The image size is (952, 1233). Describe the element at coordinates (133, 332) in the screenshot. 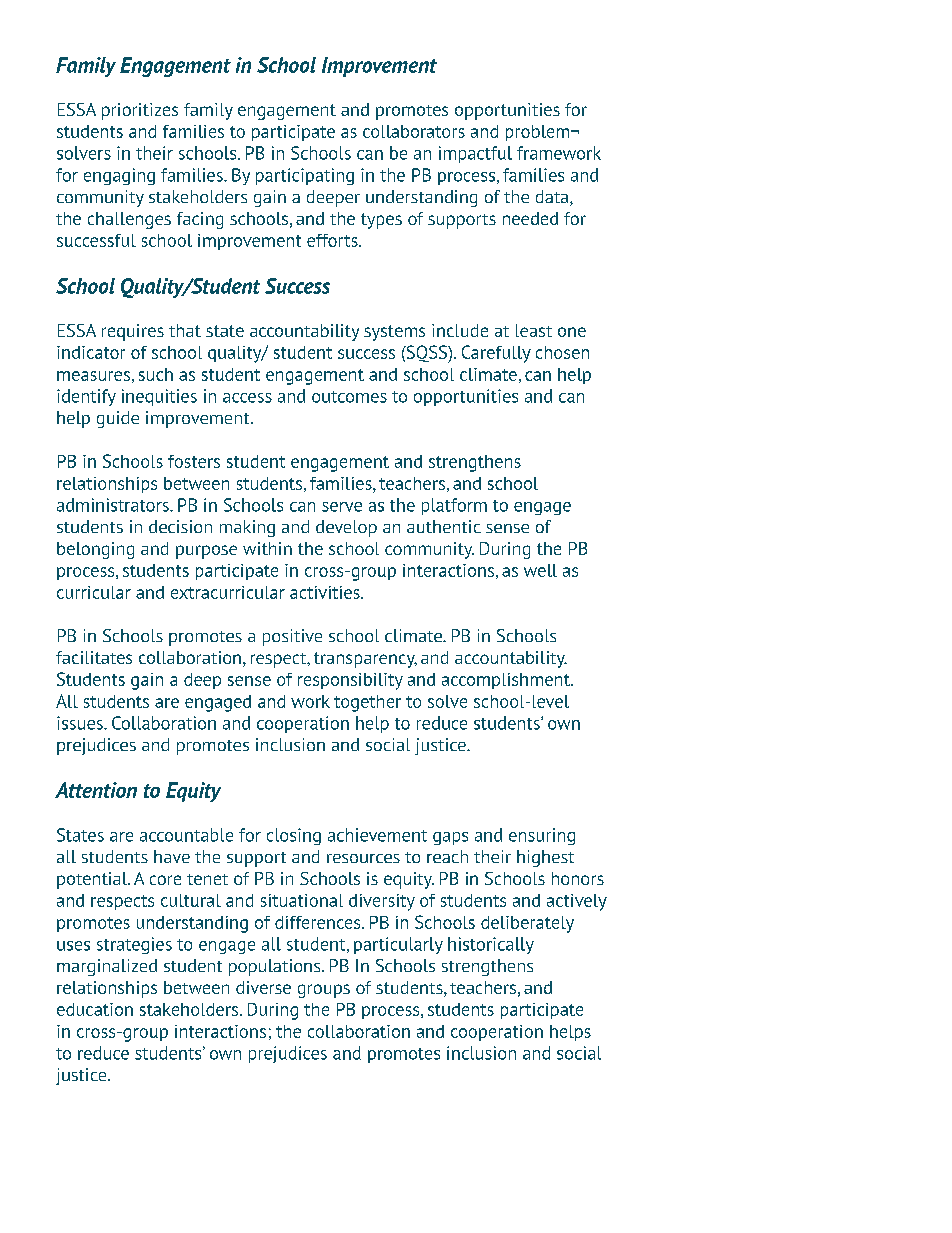

I see `requires` at that location.
